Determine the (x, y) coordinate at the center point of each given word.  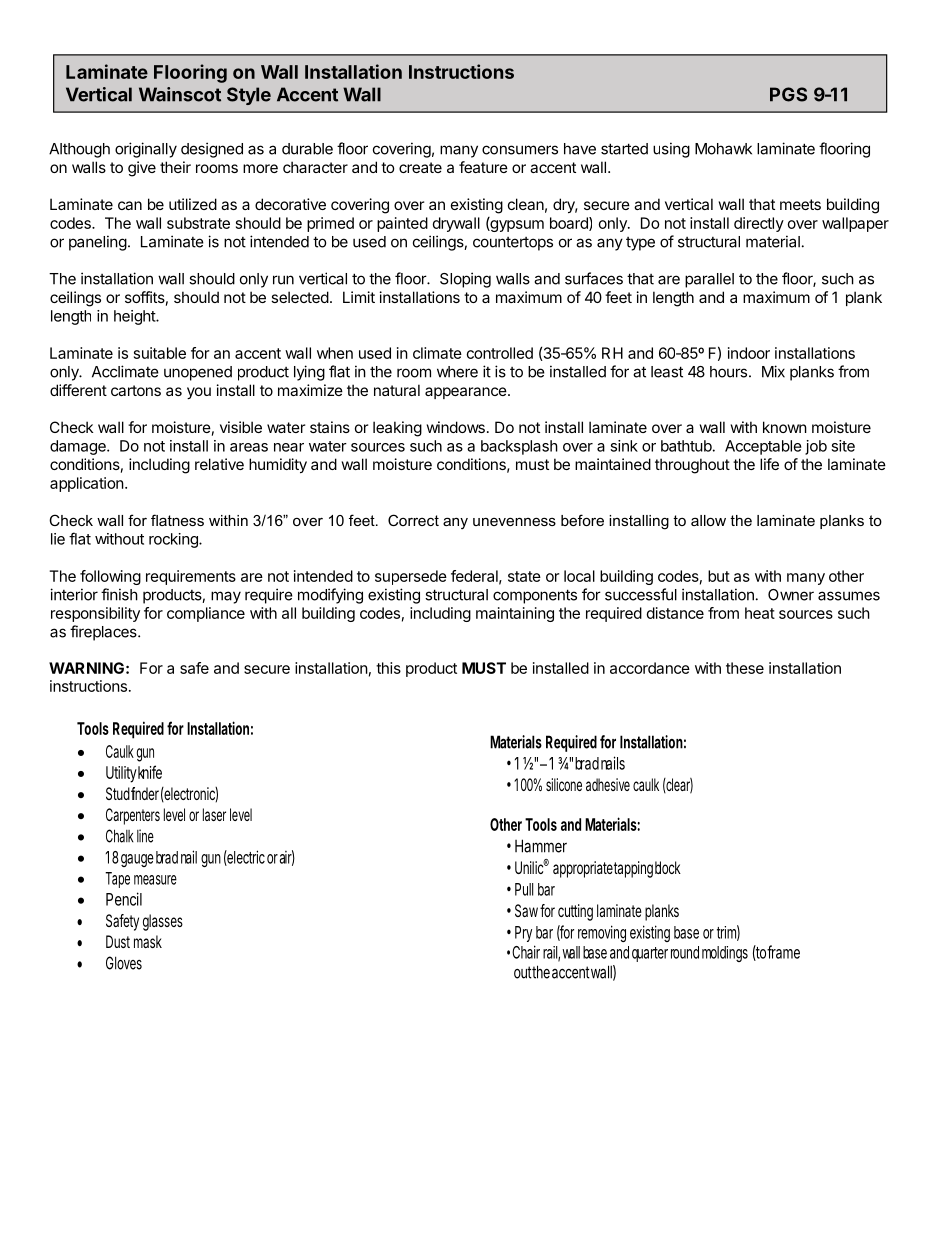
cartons (136, 390)
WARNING (86, 668)
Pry (523, 934)
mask (148, 941)
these (745, 668)
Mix (773, 371)
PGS (788, 94)
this (388, 668)
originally (146, 150)
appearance (466, 393)
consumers (520, 150)
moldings (725, 954)
